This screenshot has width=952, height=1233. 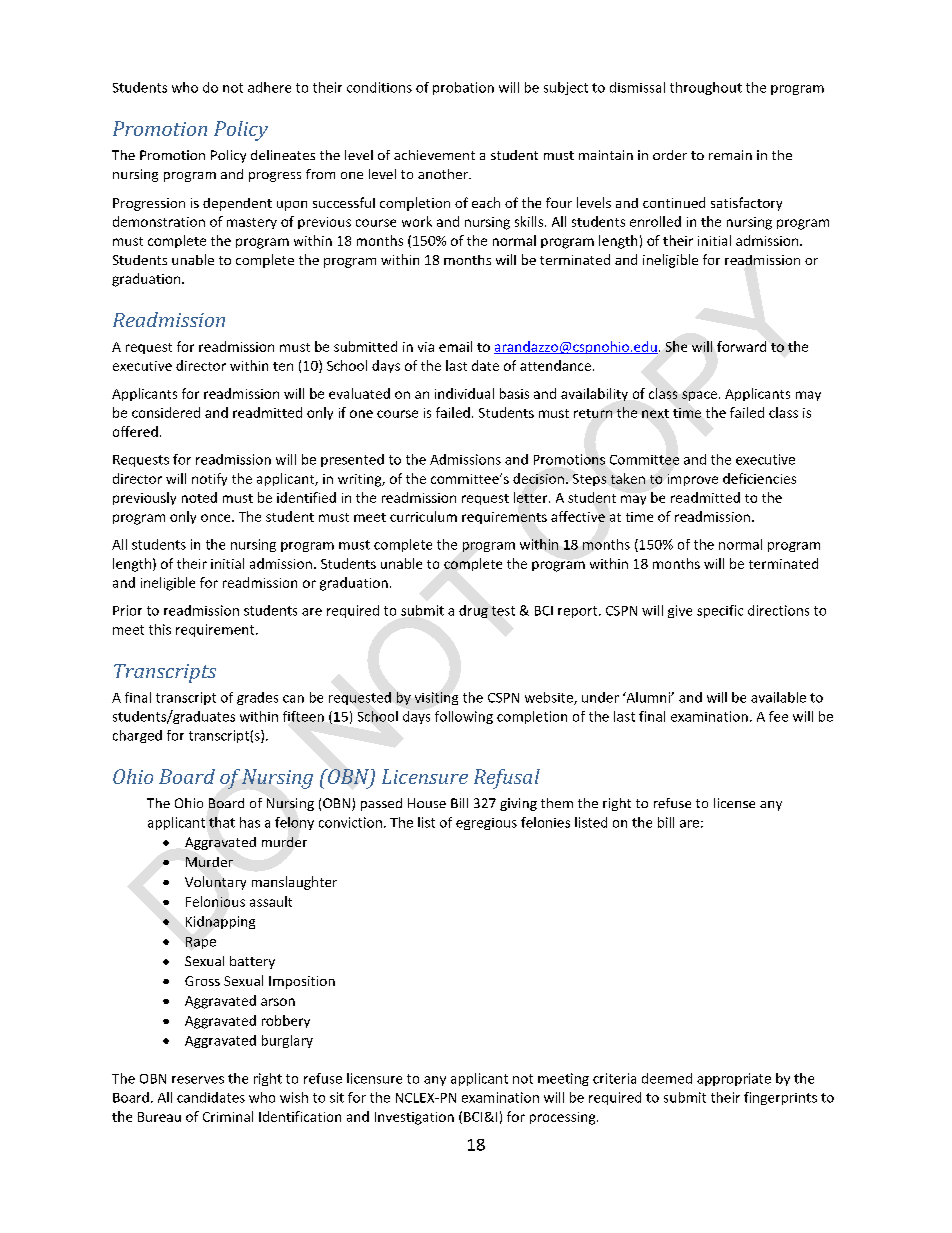 I want to click on reserves, so click(x=198, y=1080).
